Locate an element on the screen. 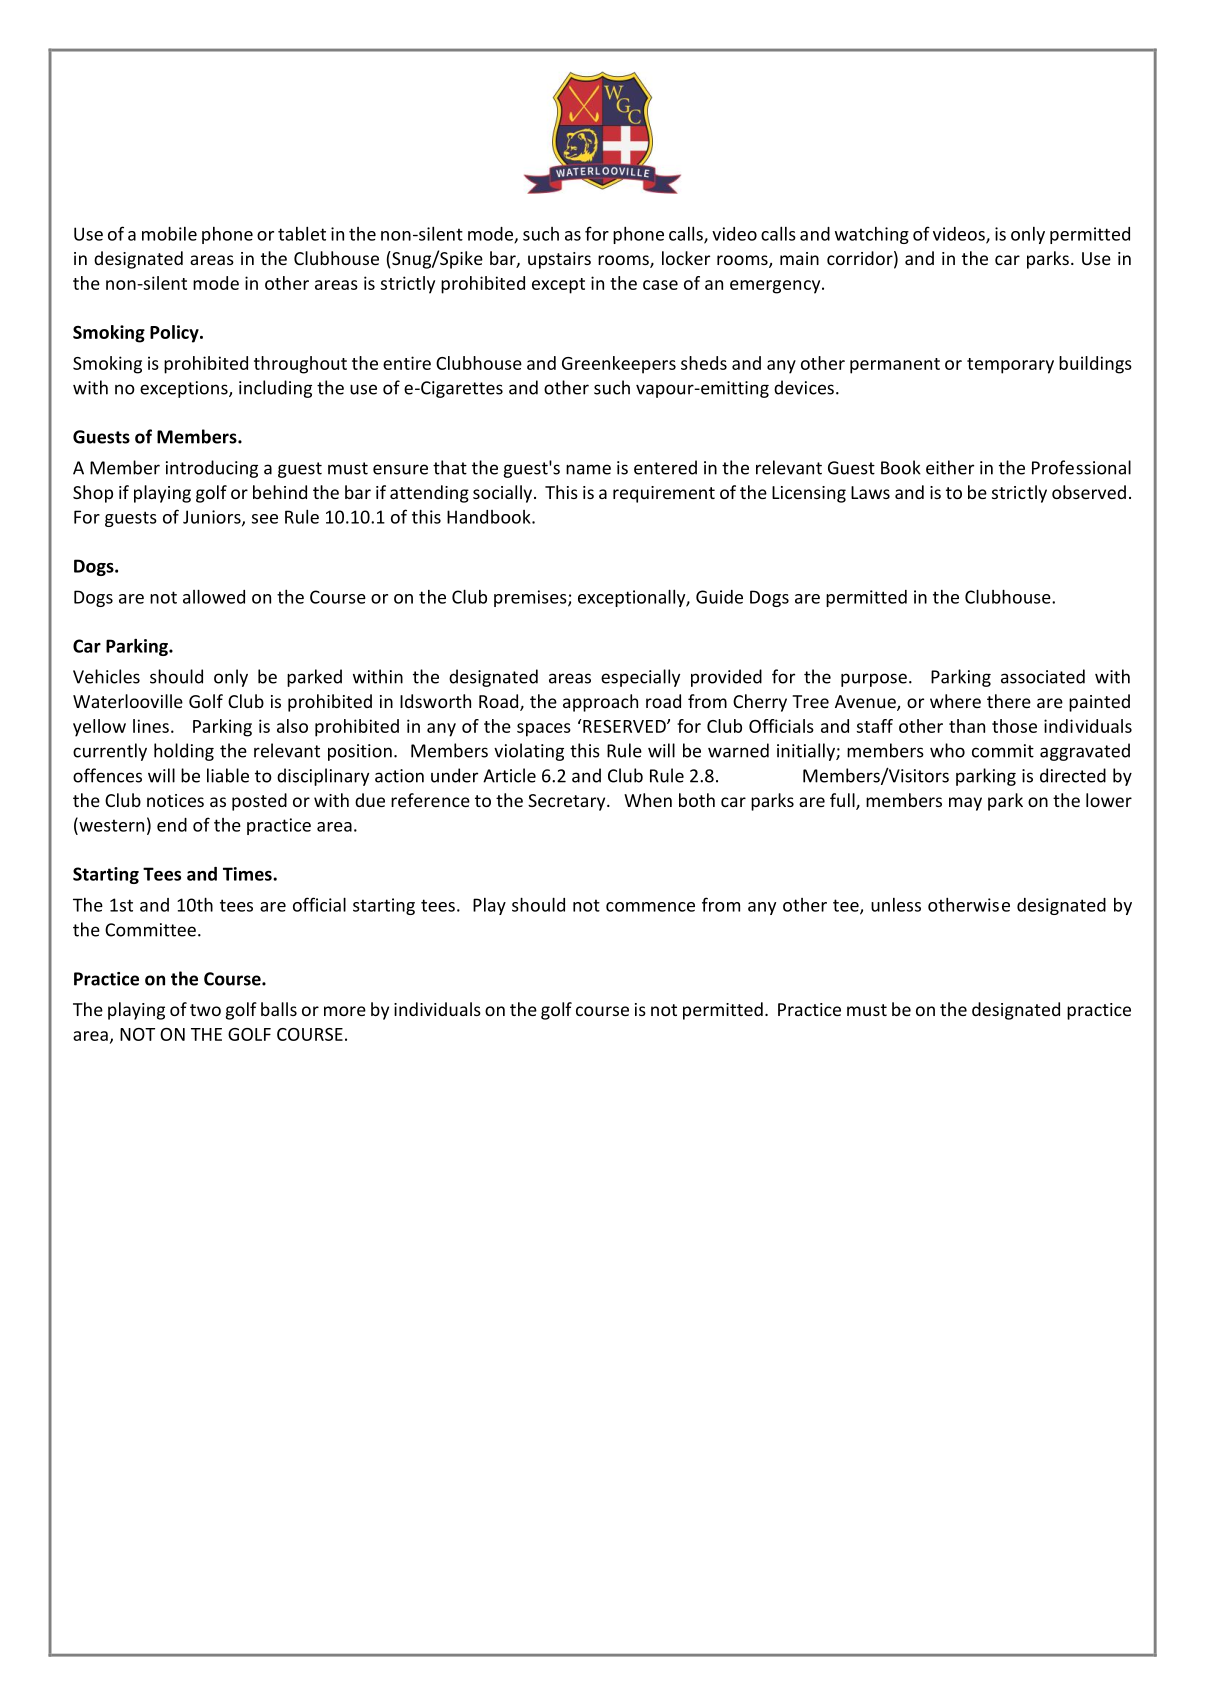 Image resolution: width=1205 pixels, height=1705 pixels. holding is located at coordinates (184, 752).
